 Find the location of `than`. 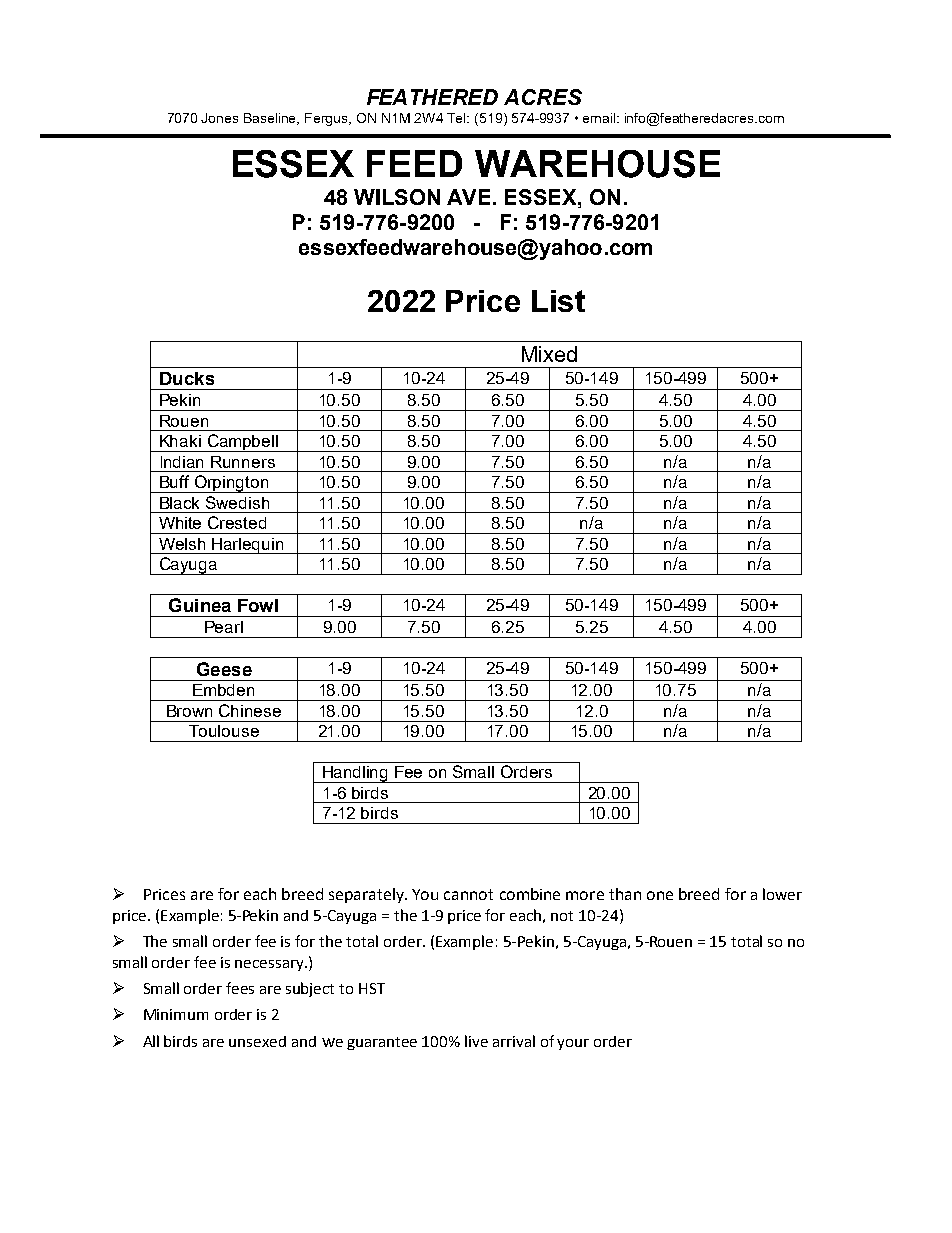

than is located at coordinates (625, 894).
